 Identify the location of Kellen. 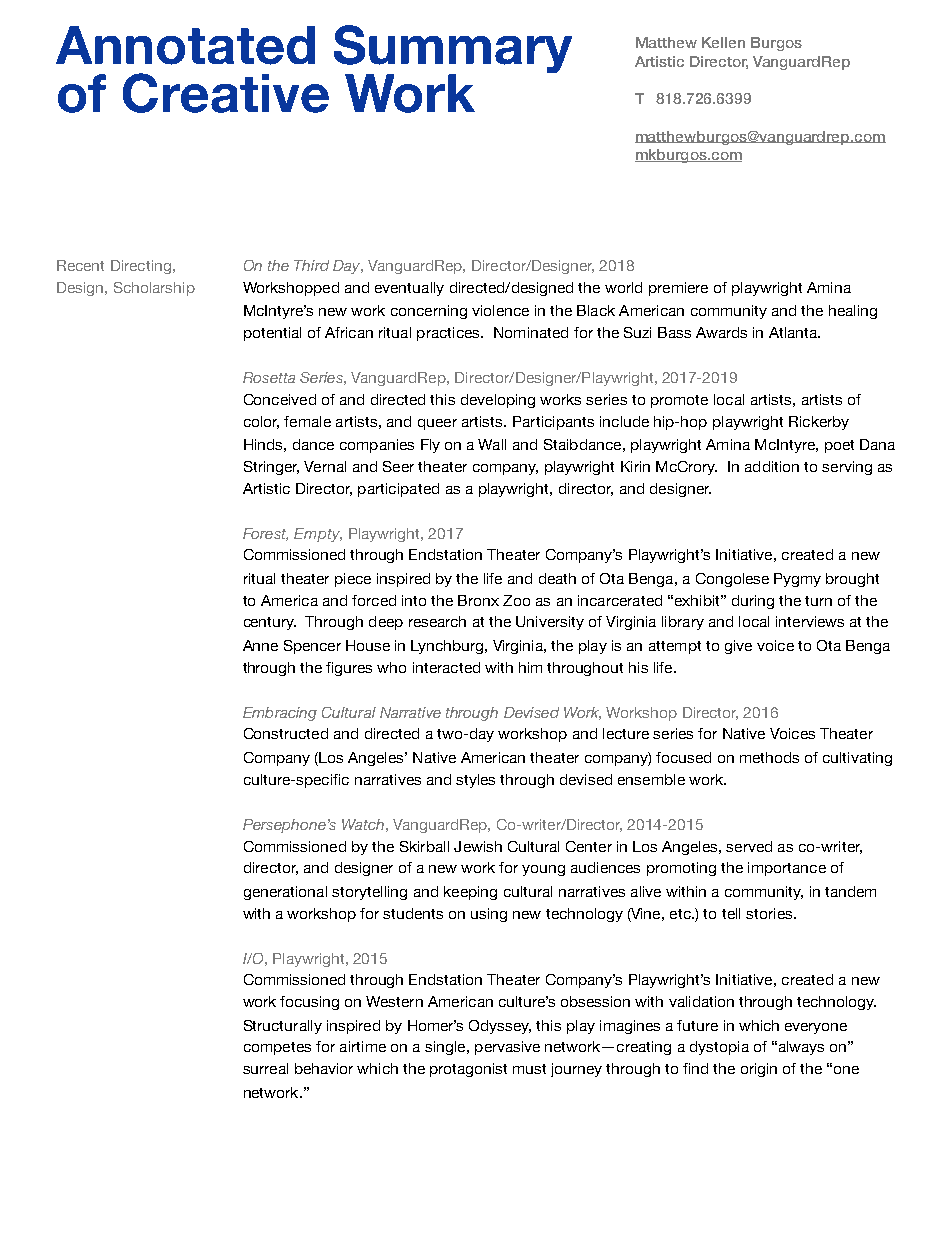
(723, 42).
